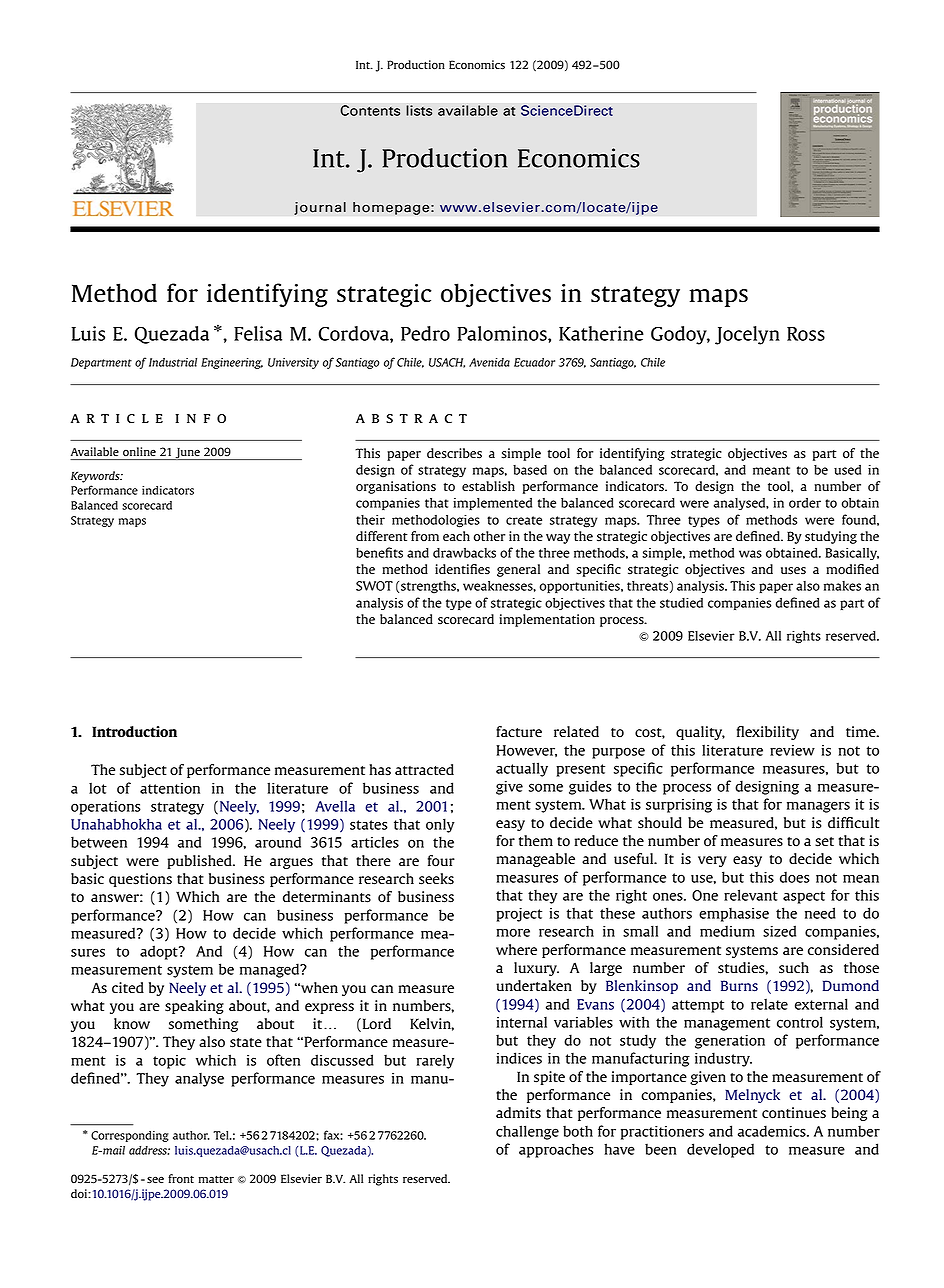 This screenshot has width=944, height=1288. Describe the element at coordinates (134, 731) in the screenshot. I see `Introduction` at that location.
